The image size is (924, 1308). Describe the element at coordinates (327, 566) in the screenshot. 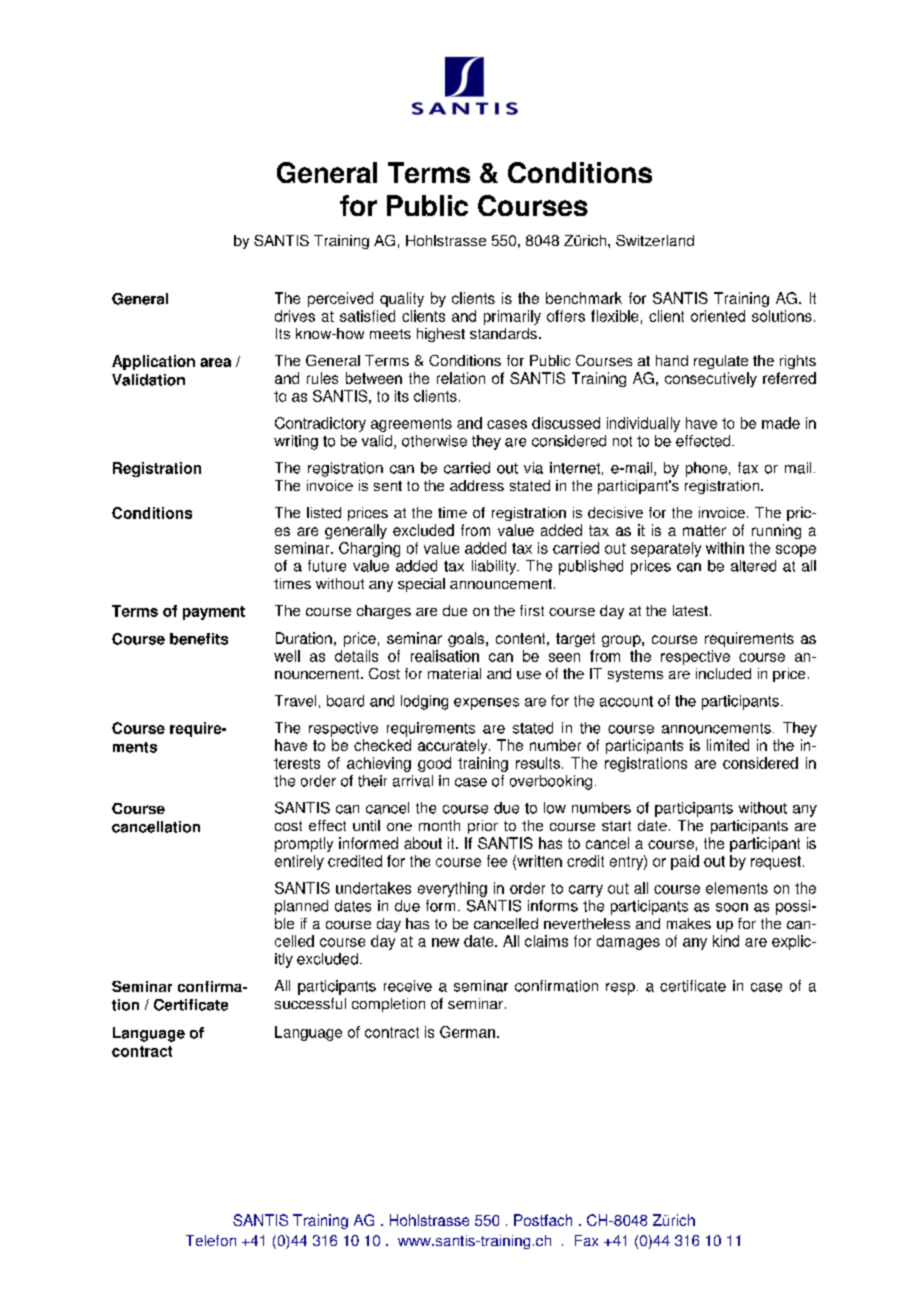

I see `future` at that location.
